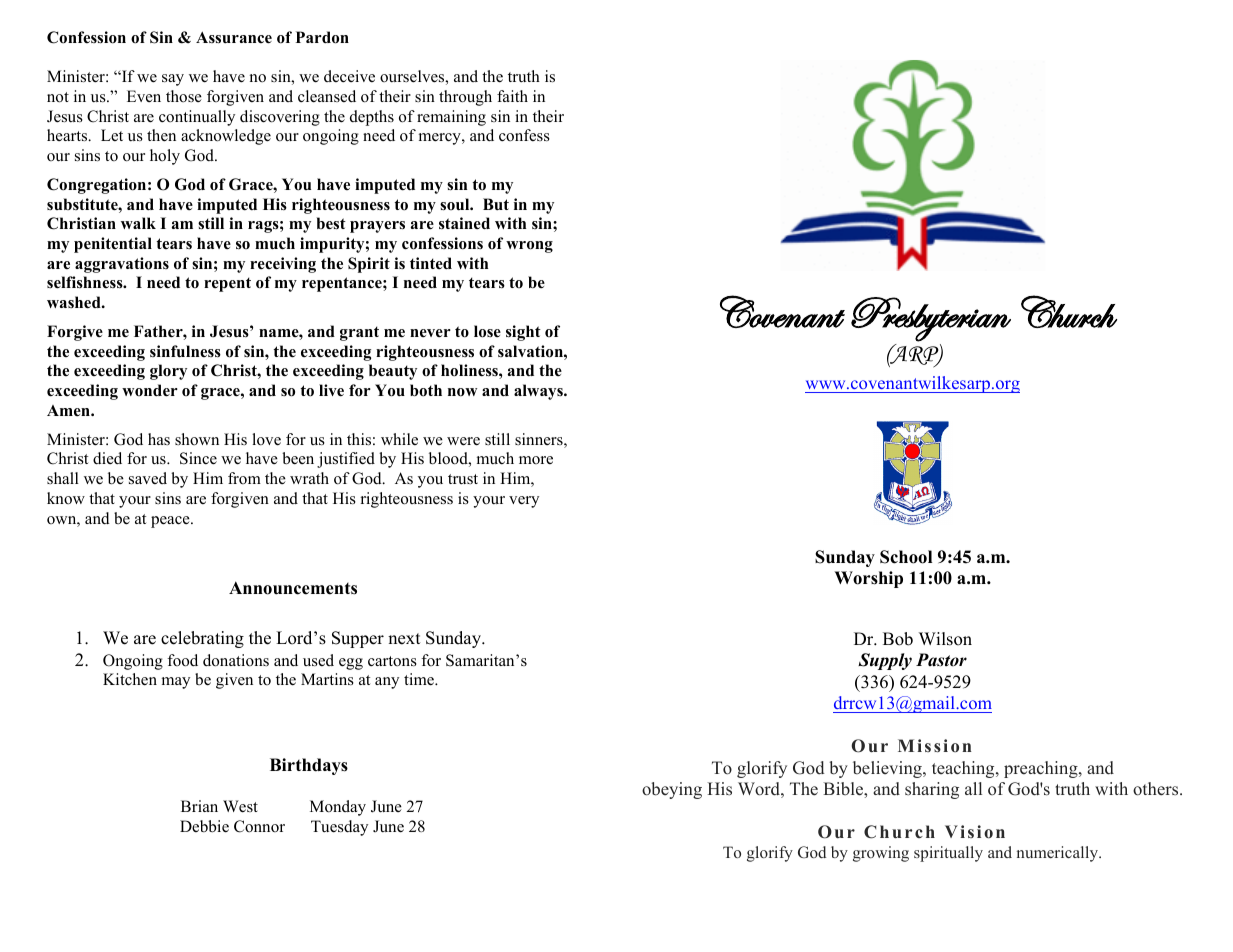 This image has height=952, width=1233. Describe the element at coordinates (465, 98) in the image. I see `through` at that location.
